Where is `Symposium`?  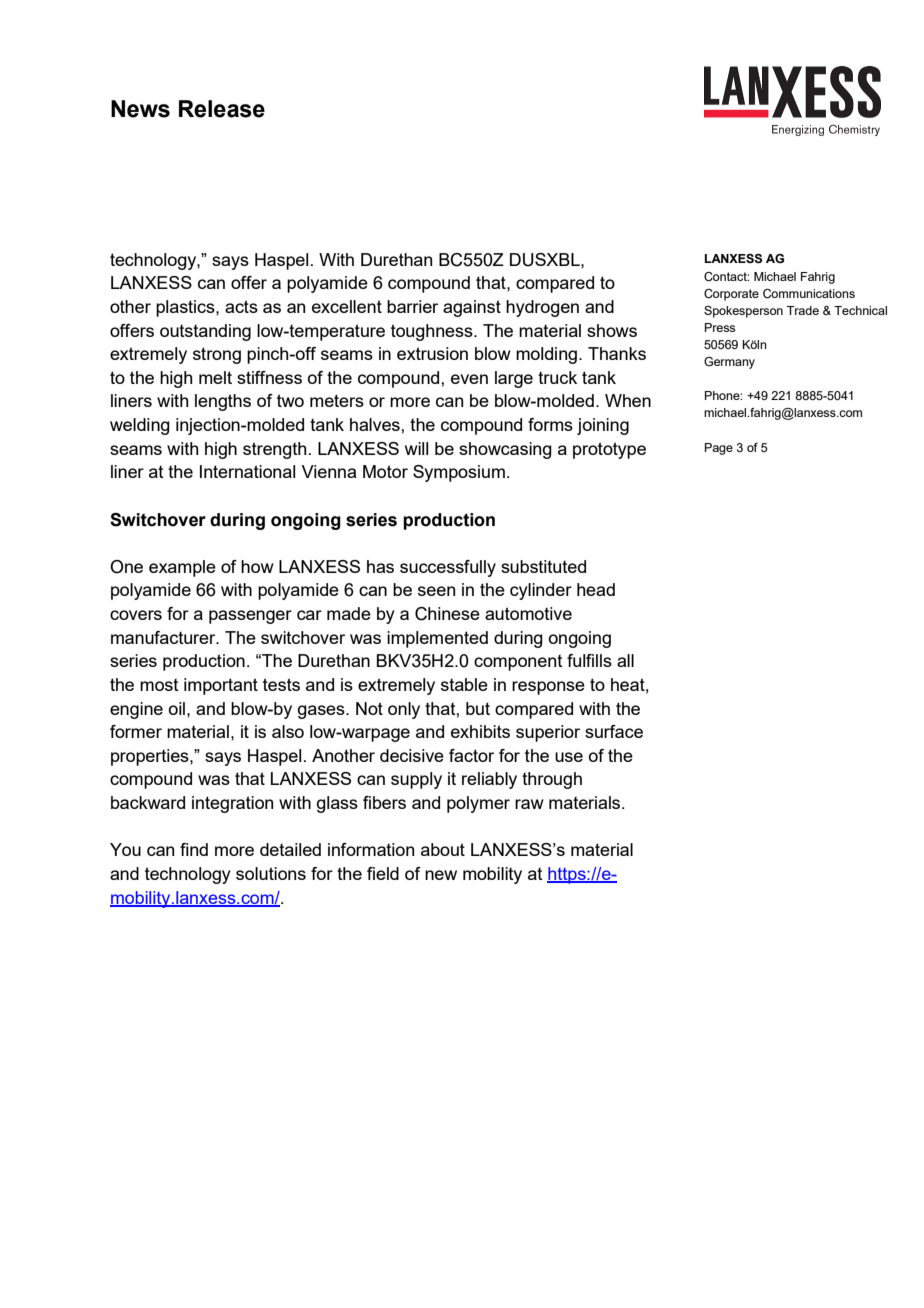
Symposium is located at coordinates (459, 473).
